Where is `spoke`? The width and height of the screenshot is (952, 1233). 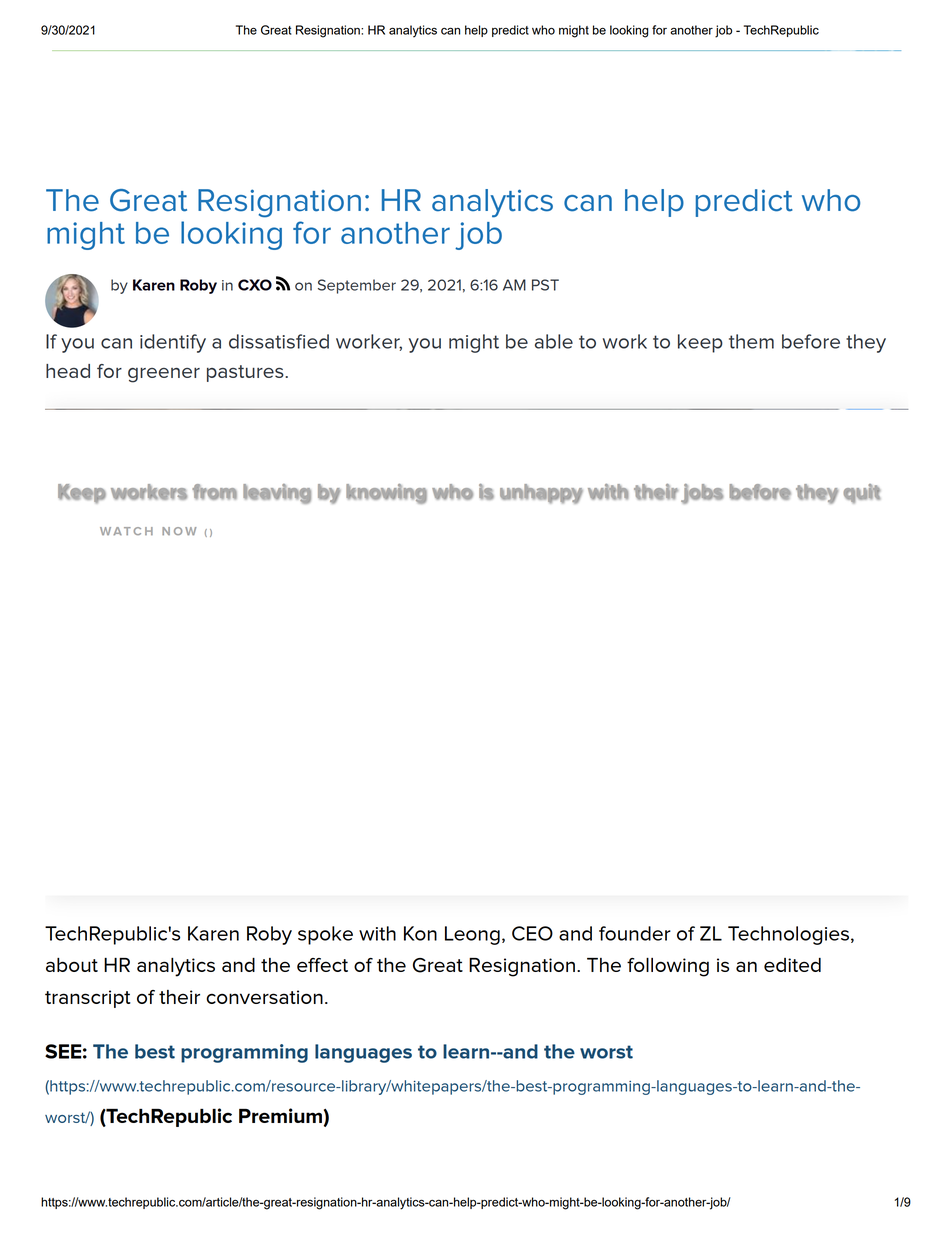
spoke is located at coordinates (325, 935).
